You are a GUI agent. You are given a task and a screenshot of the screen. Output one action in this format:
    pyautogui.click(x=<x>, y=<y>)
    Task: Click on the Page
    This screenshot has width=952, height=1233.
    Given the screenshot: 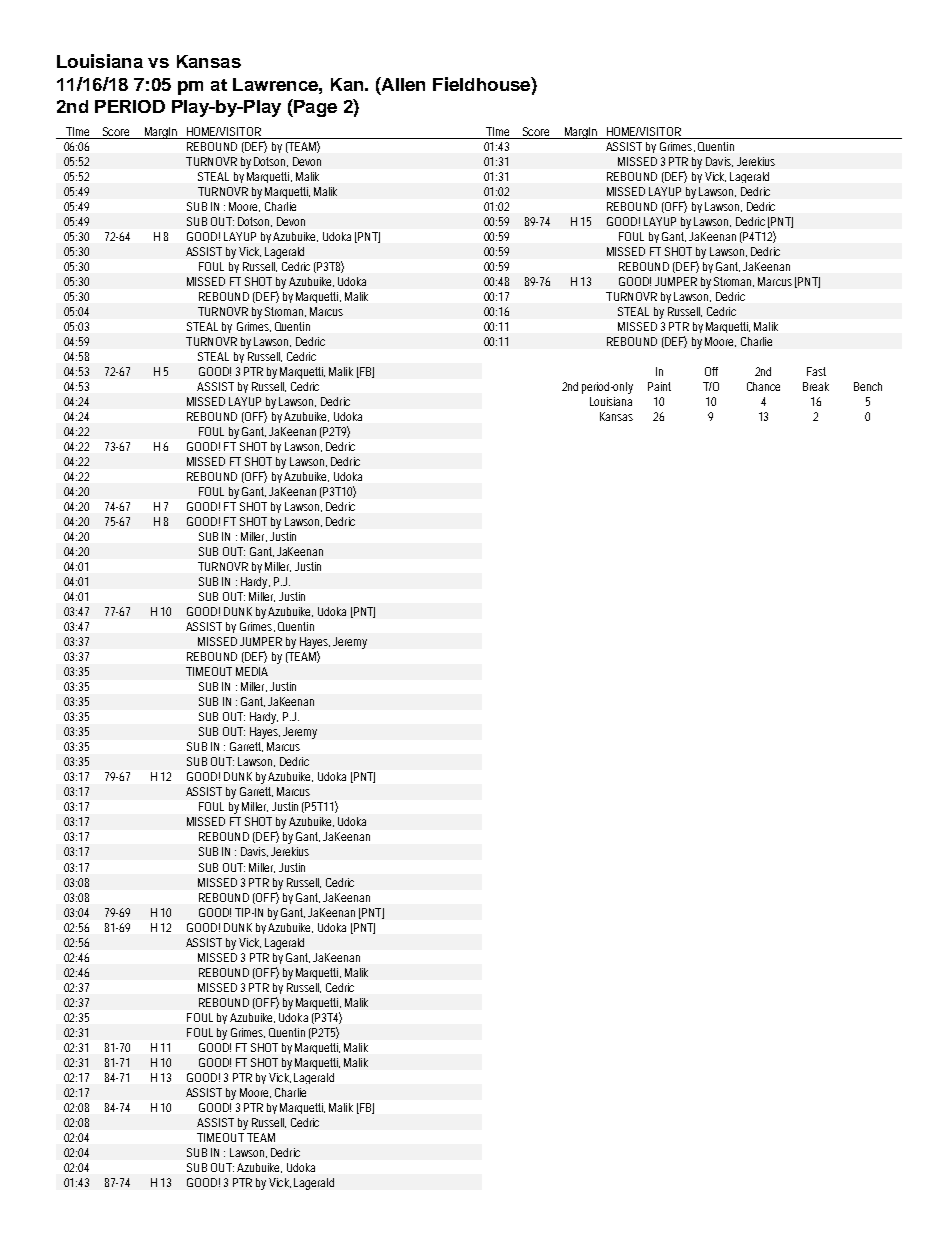 What is the action you would take?
    pyautogui.click(x=314, y=108)
